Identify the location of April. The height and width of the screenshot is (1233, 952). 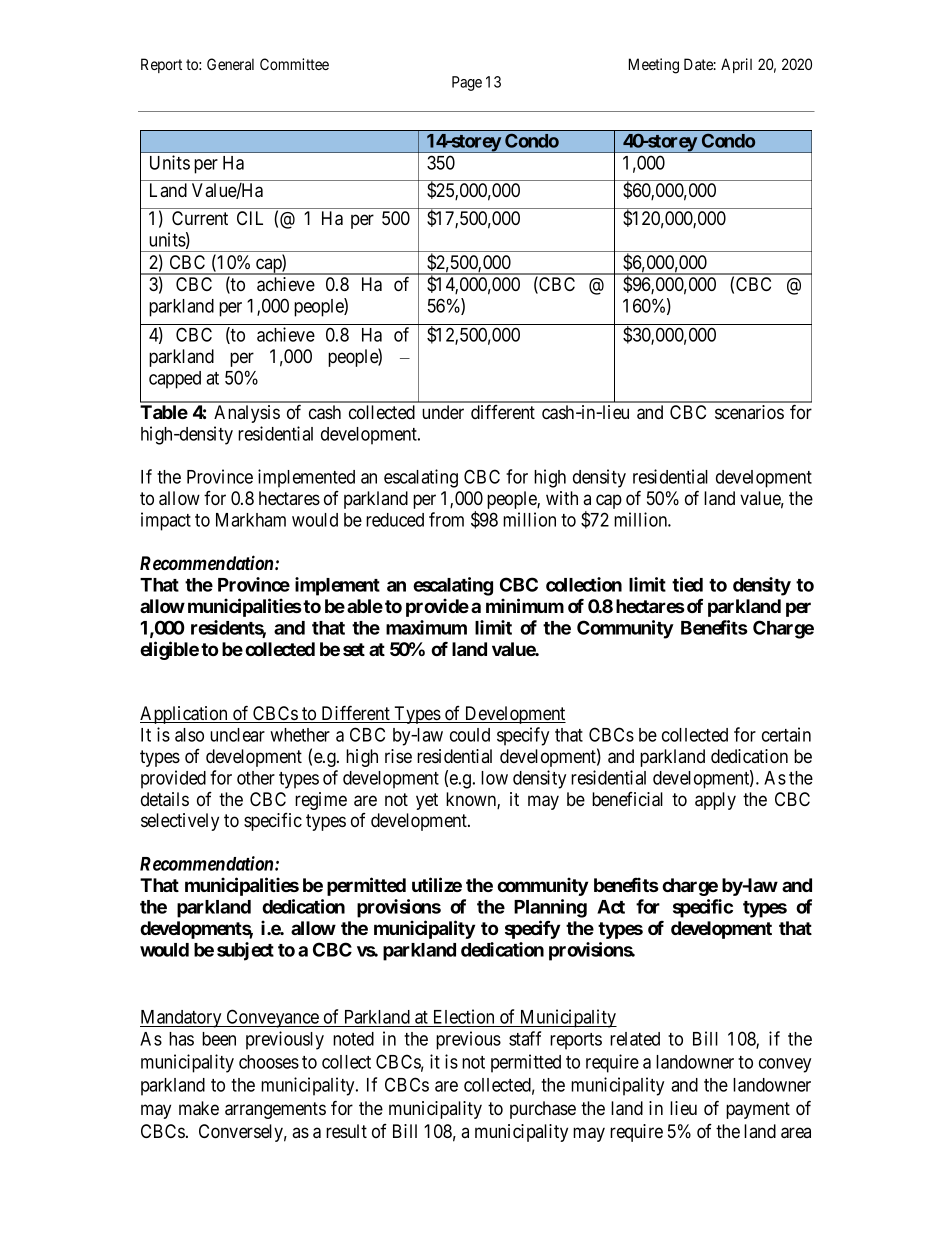
(736, 65).
